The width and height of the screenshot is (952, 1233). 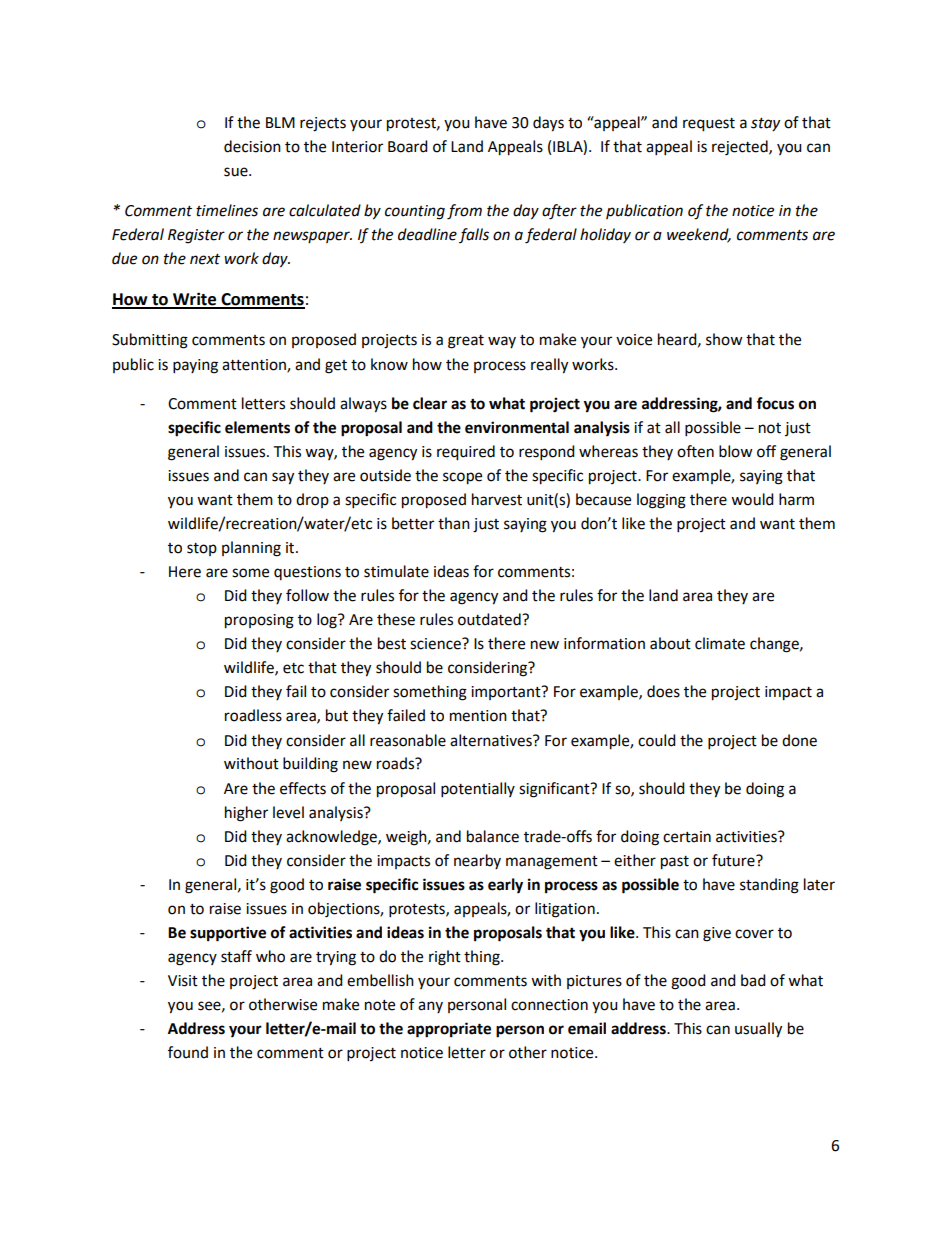 I want to click on done, so click(x=799, y=740).
